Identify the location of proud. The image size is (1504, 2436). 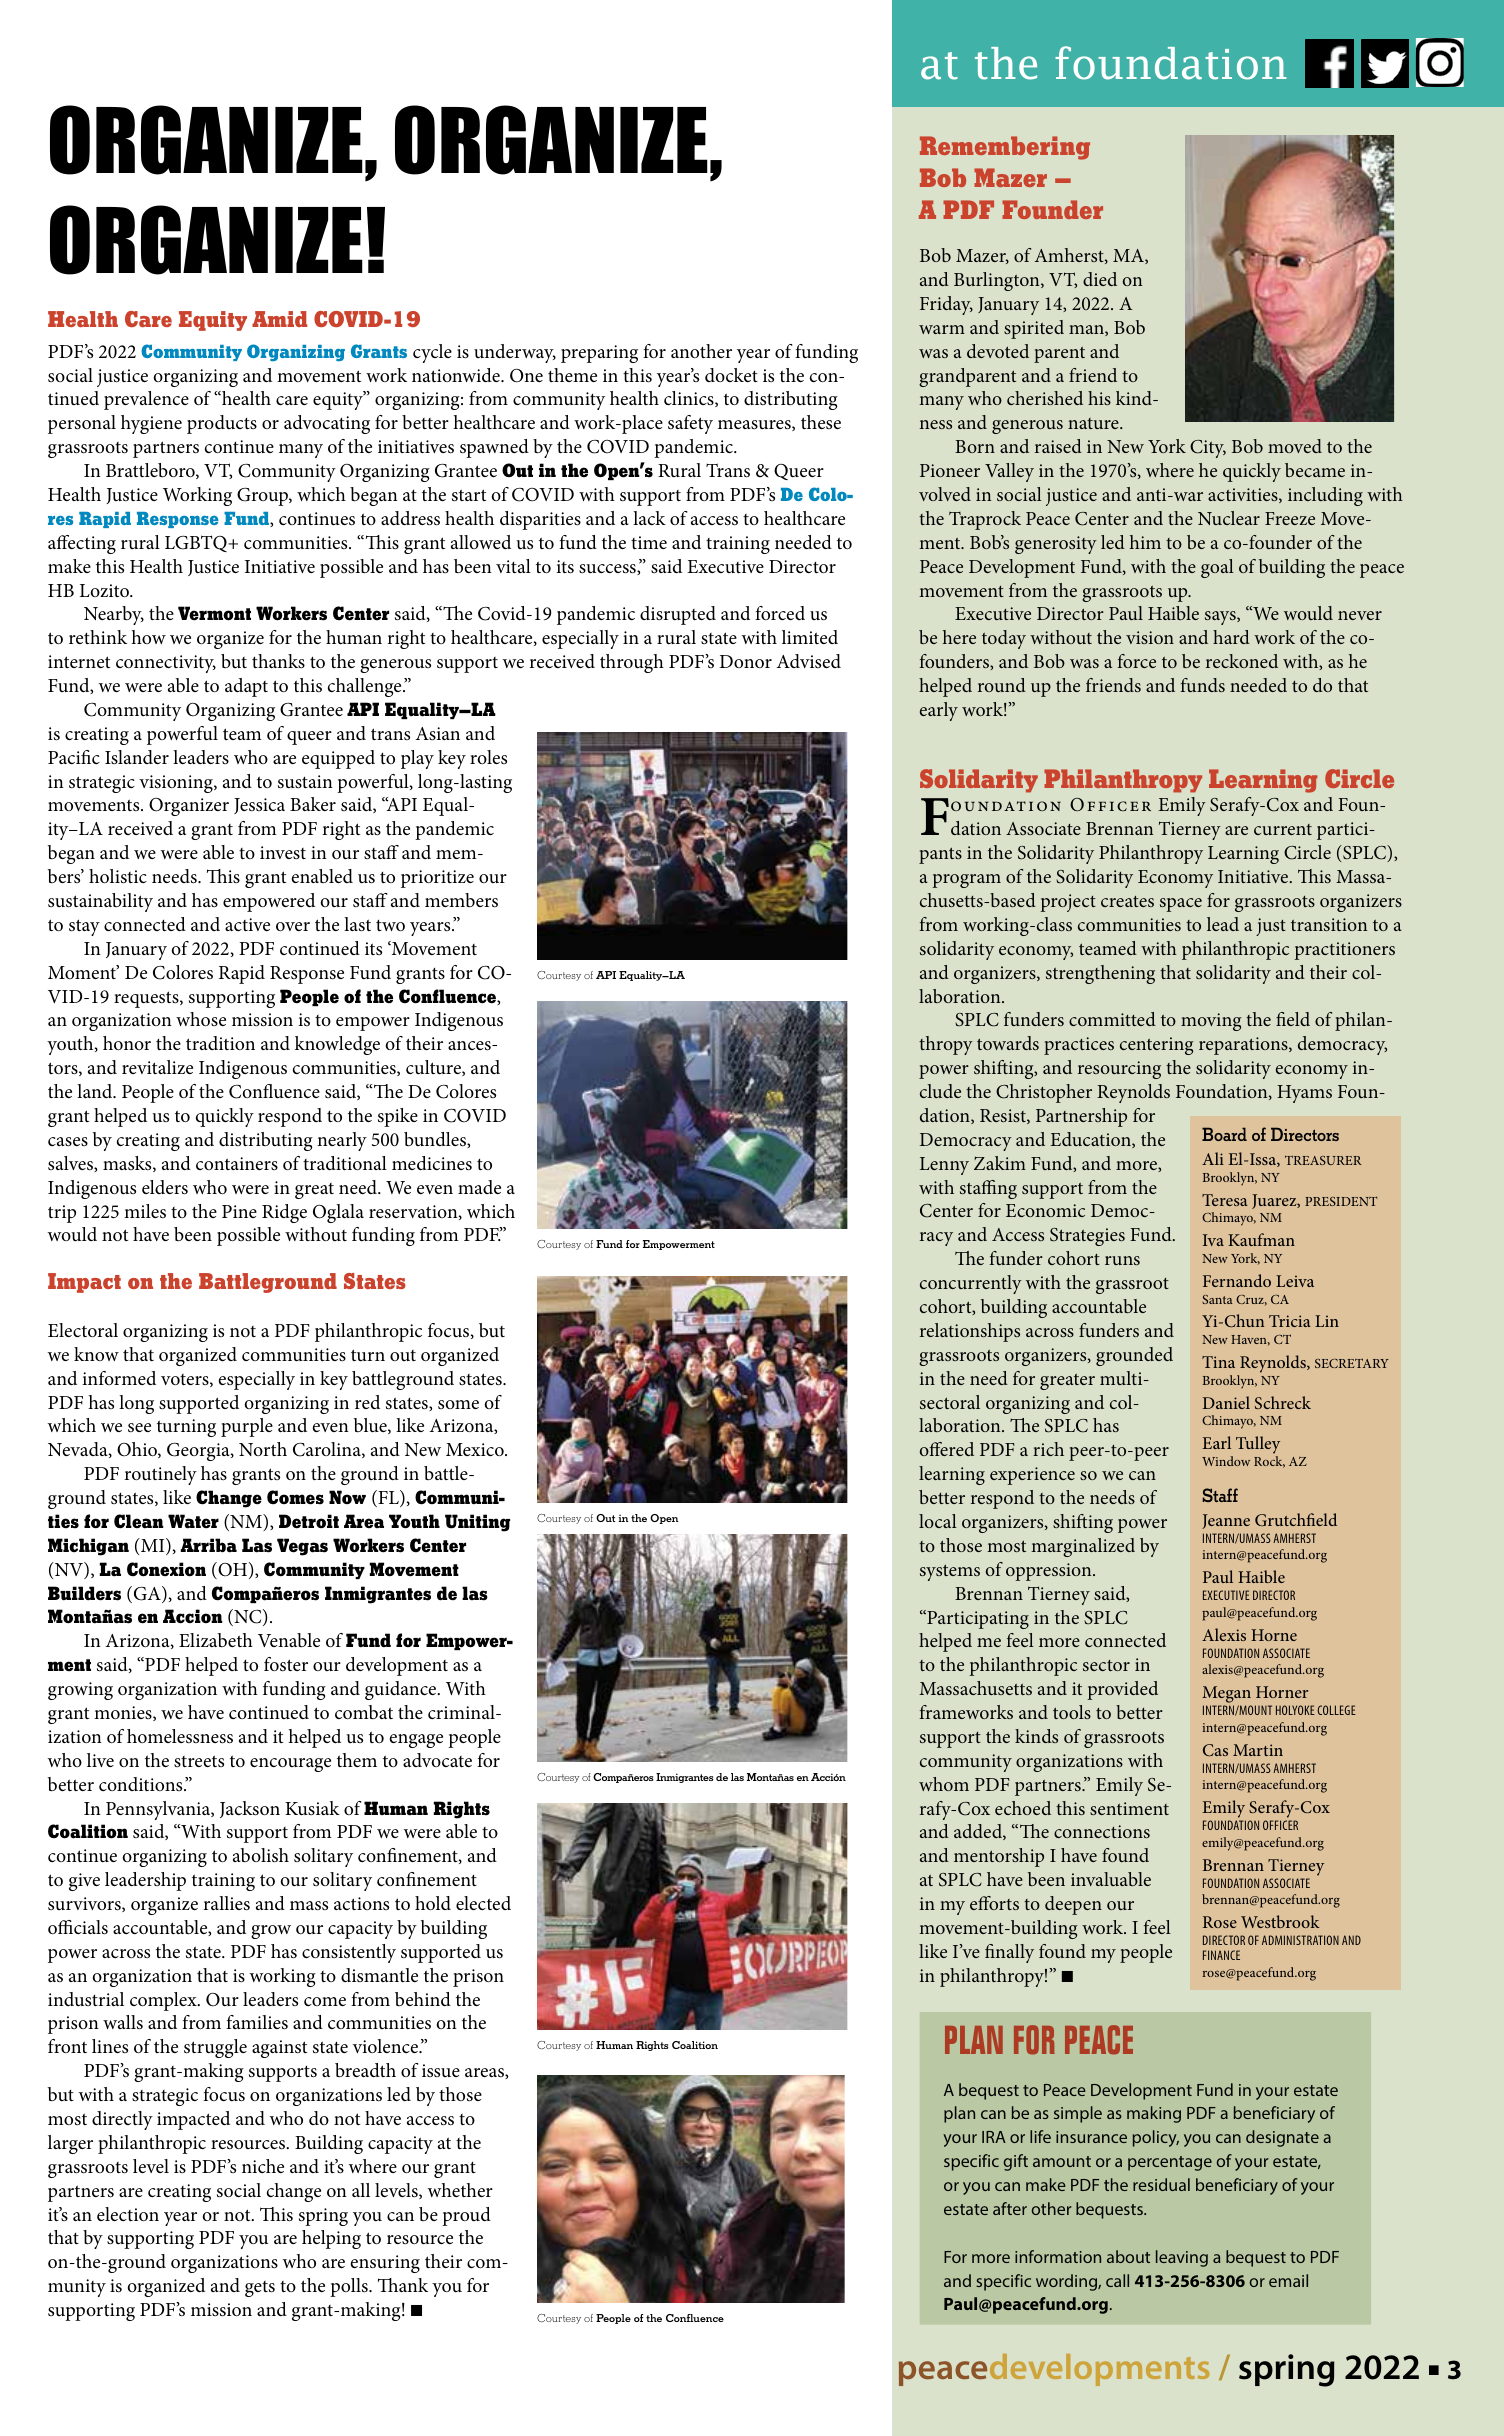
(466, 2216).
